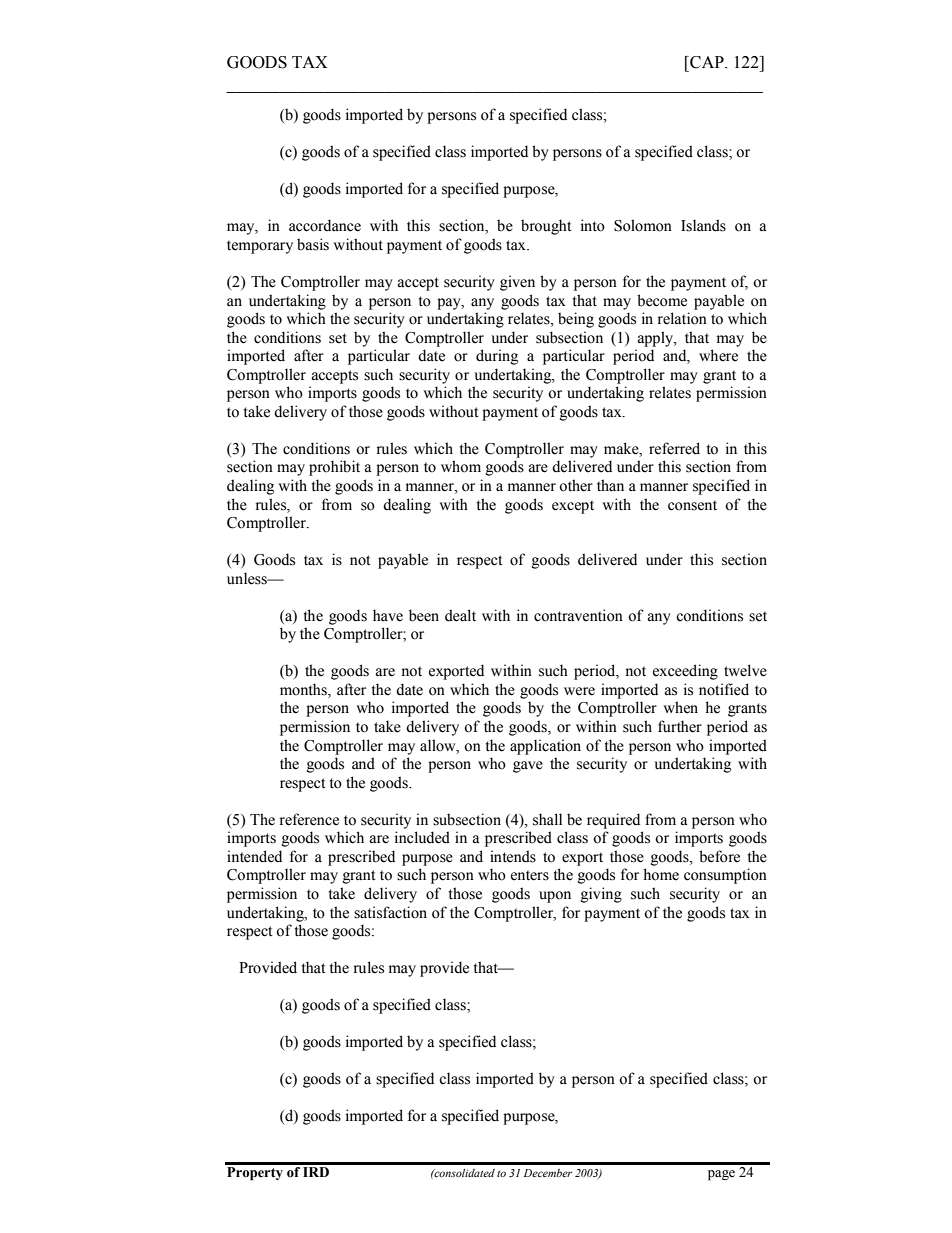 This page has width=952, height=1233. Describe the element at coordinates (309, 819) in the page. I see `reference` at that location.
